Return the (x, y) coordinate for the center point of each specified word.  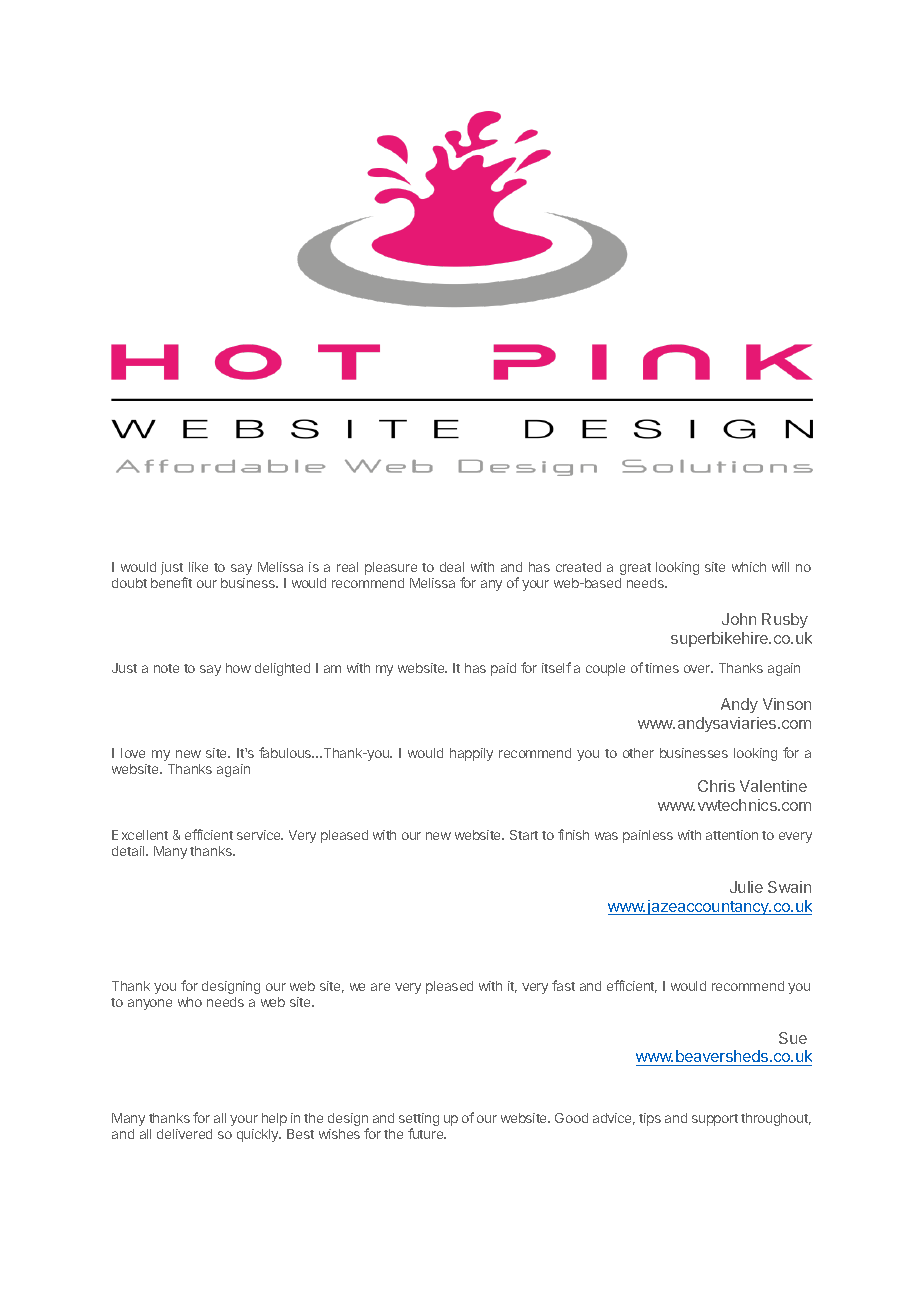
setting (419, 1121)
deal (452, 567)
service (260, 835)
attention (732, 835)
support (715, 1120)
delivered (184, 1134)
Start (524, 835)
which (749, 567)
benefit (171, 582)
